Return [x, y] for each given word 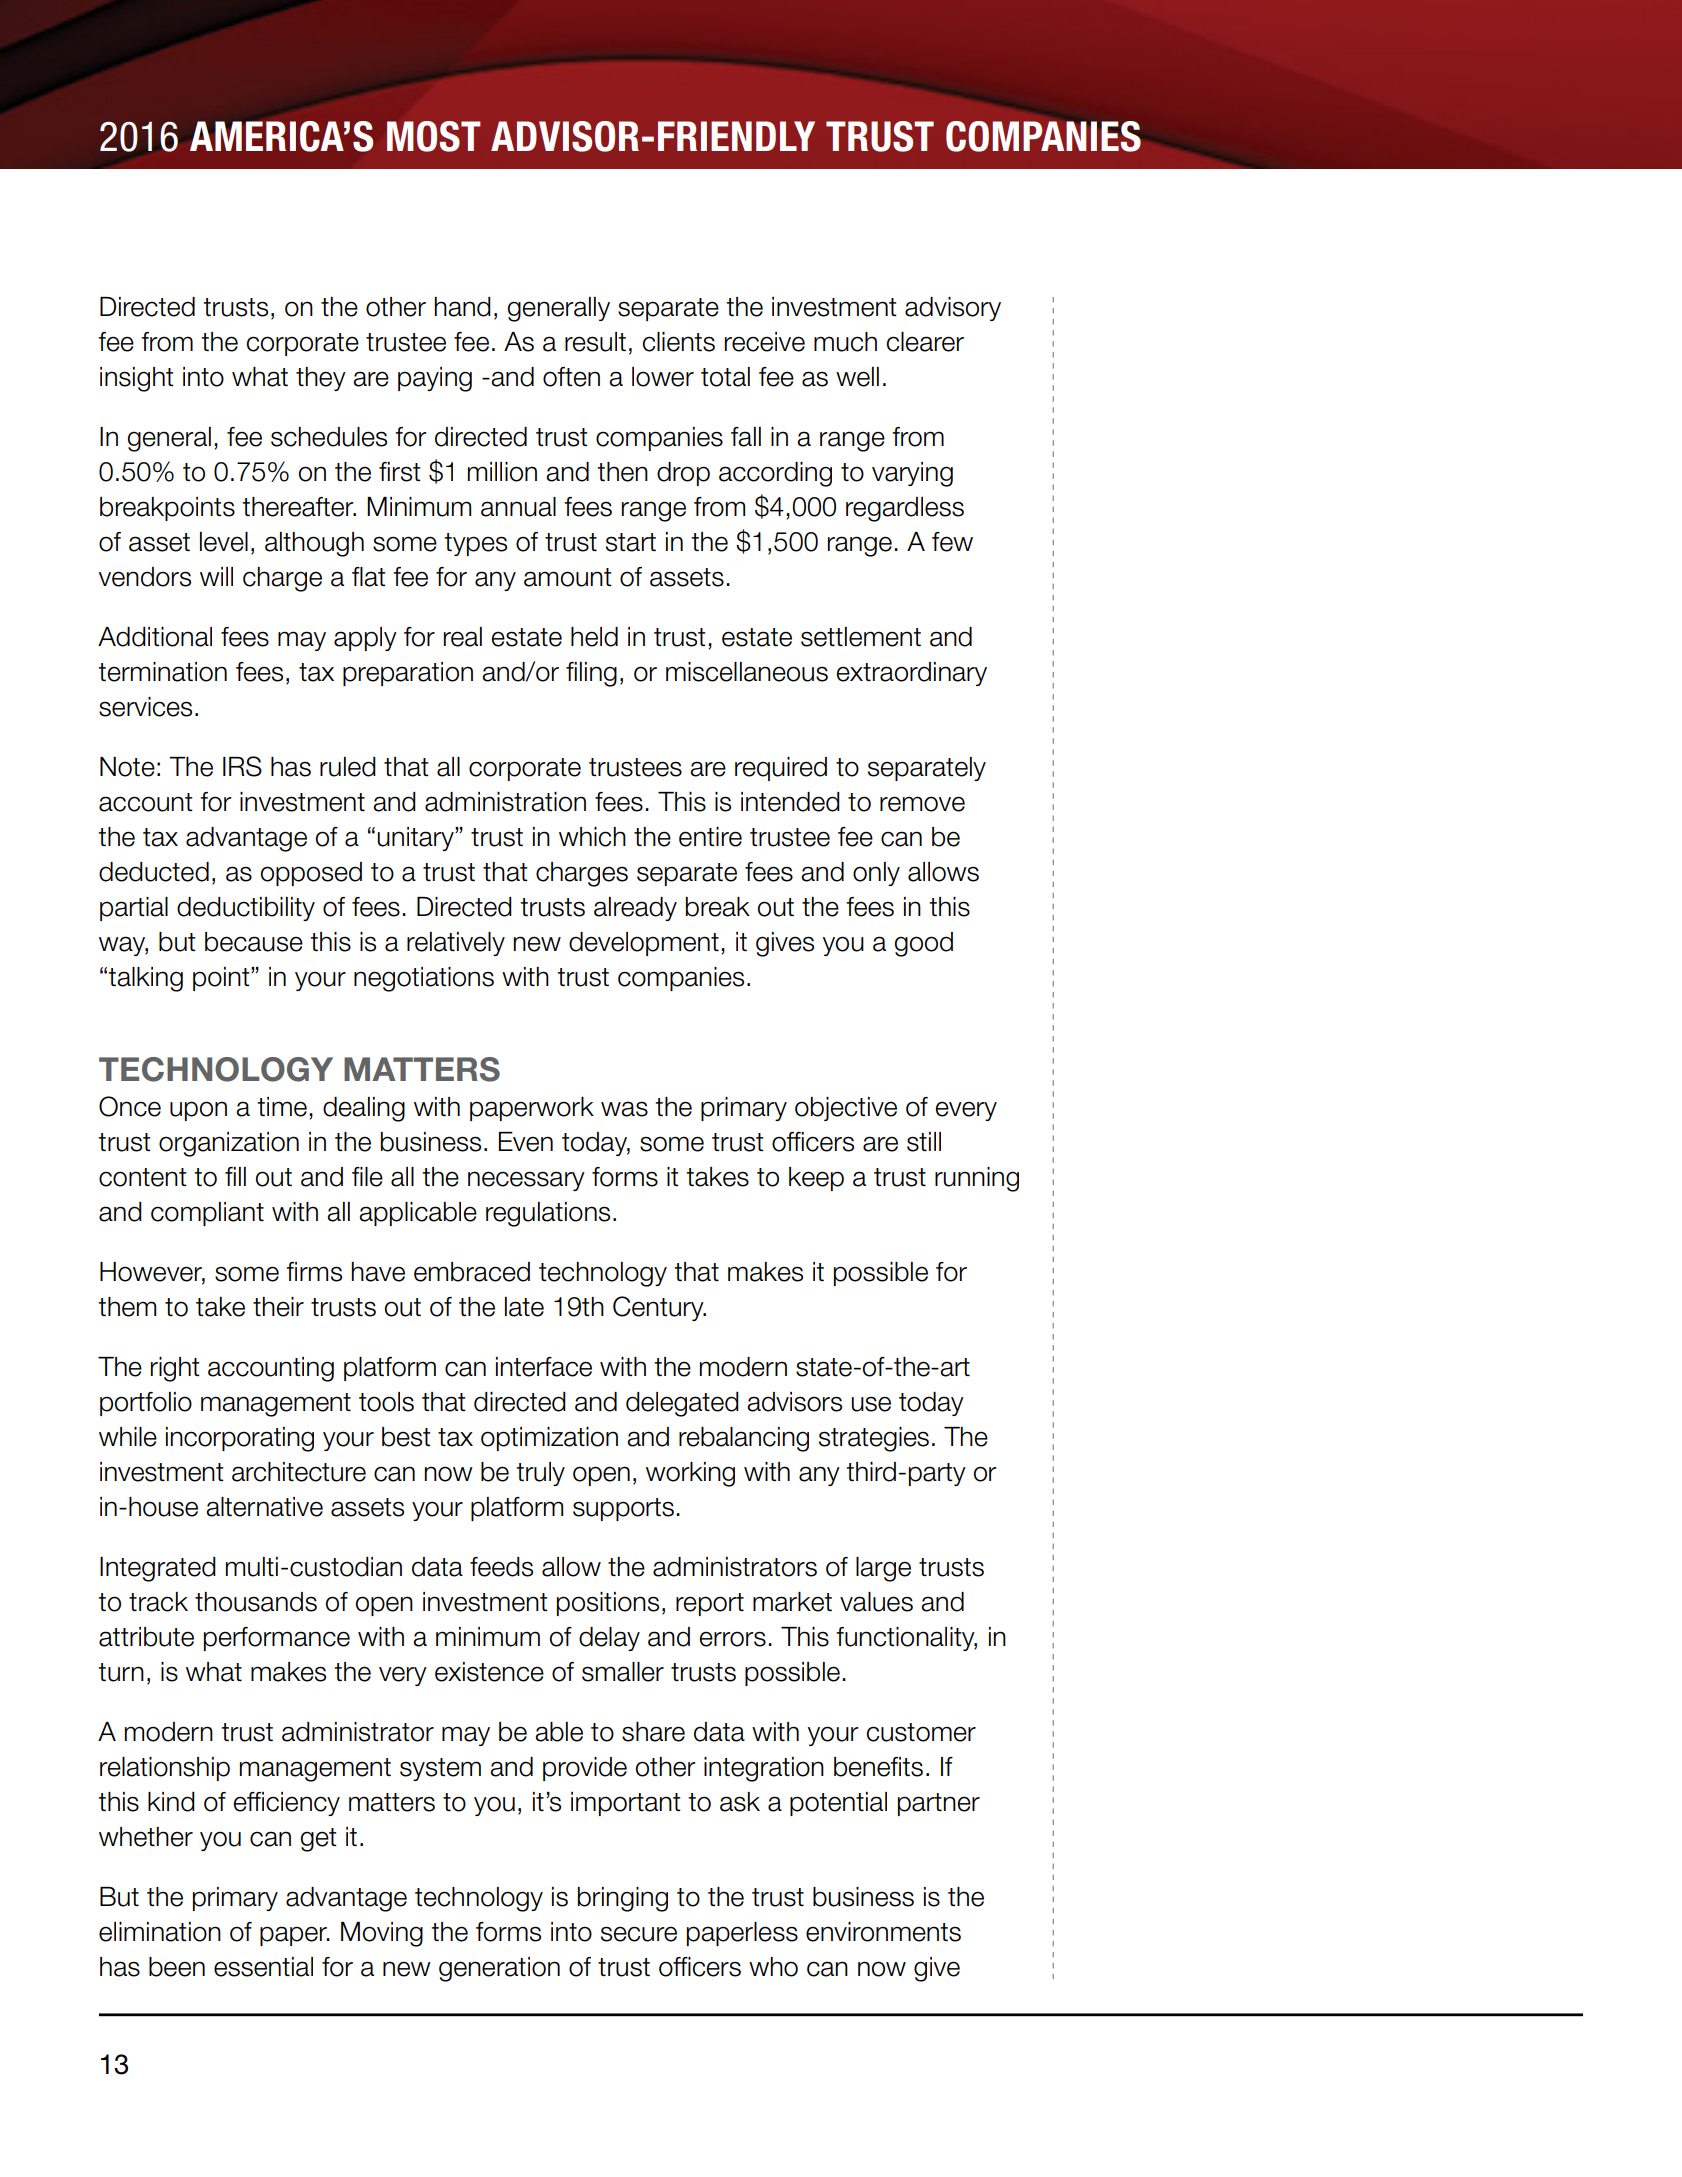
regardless [905, 509]
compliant [207, 1214]
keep [816, 1179]
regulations [548, 1214]
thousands [256, 1602]
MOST [434, 136]
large [883, 1569]
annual [518, 507]
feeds [501, 1567]
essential [263, 1967]
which [592, 837]
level [224, 542]
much [845, 342]
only [876, 874]
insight [137, 379]
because [254, 942]
